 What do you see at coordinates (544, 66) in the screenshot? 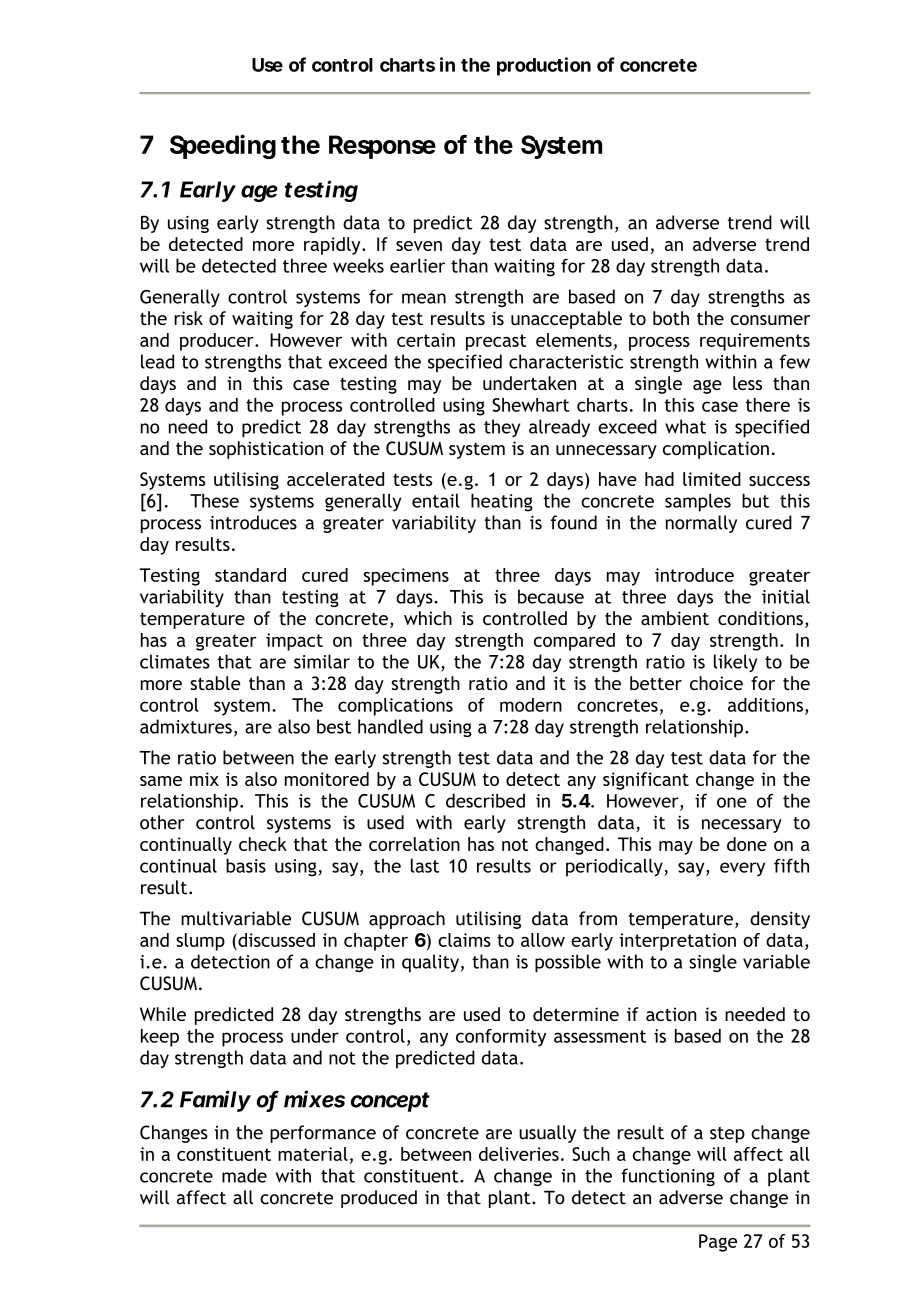
I see `production` at bounding box center [544, 66].
